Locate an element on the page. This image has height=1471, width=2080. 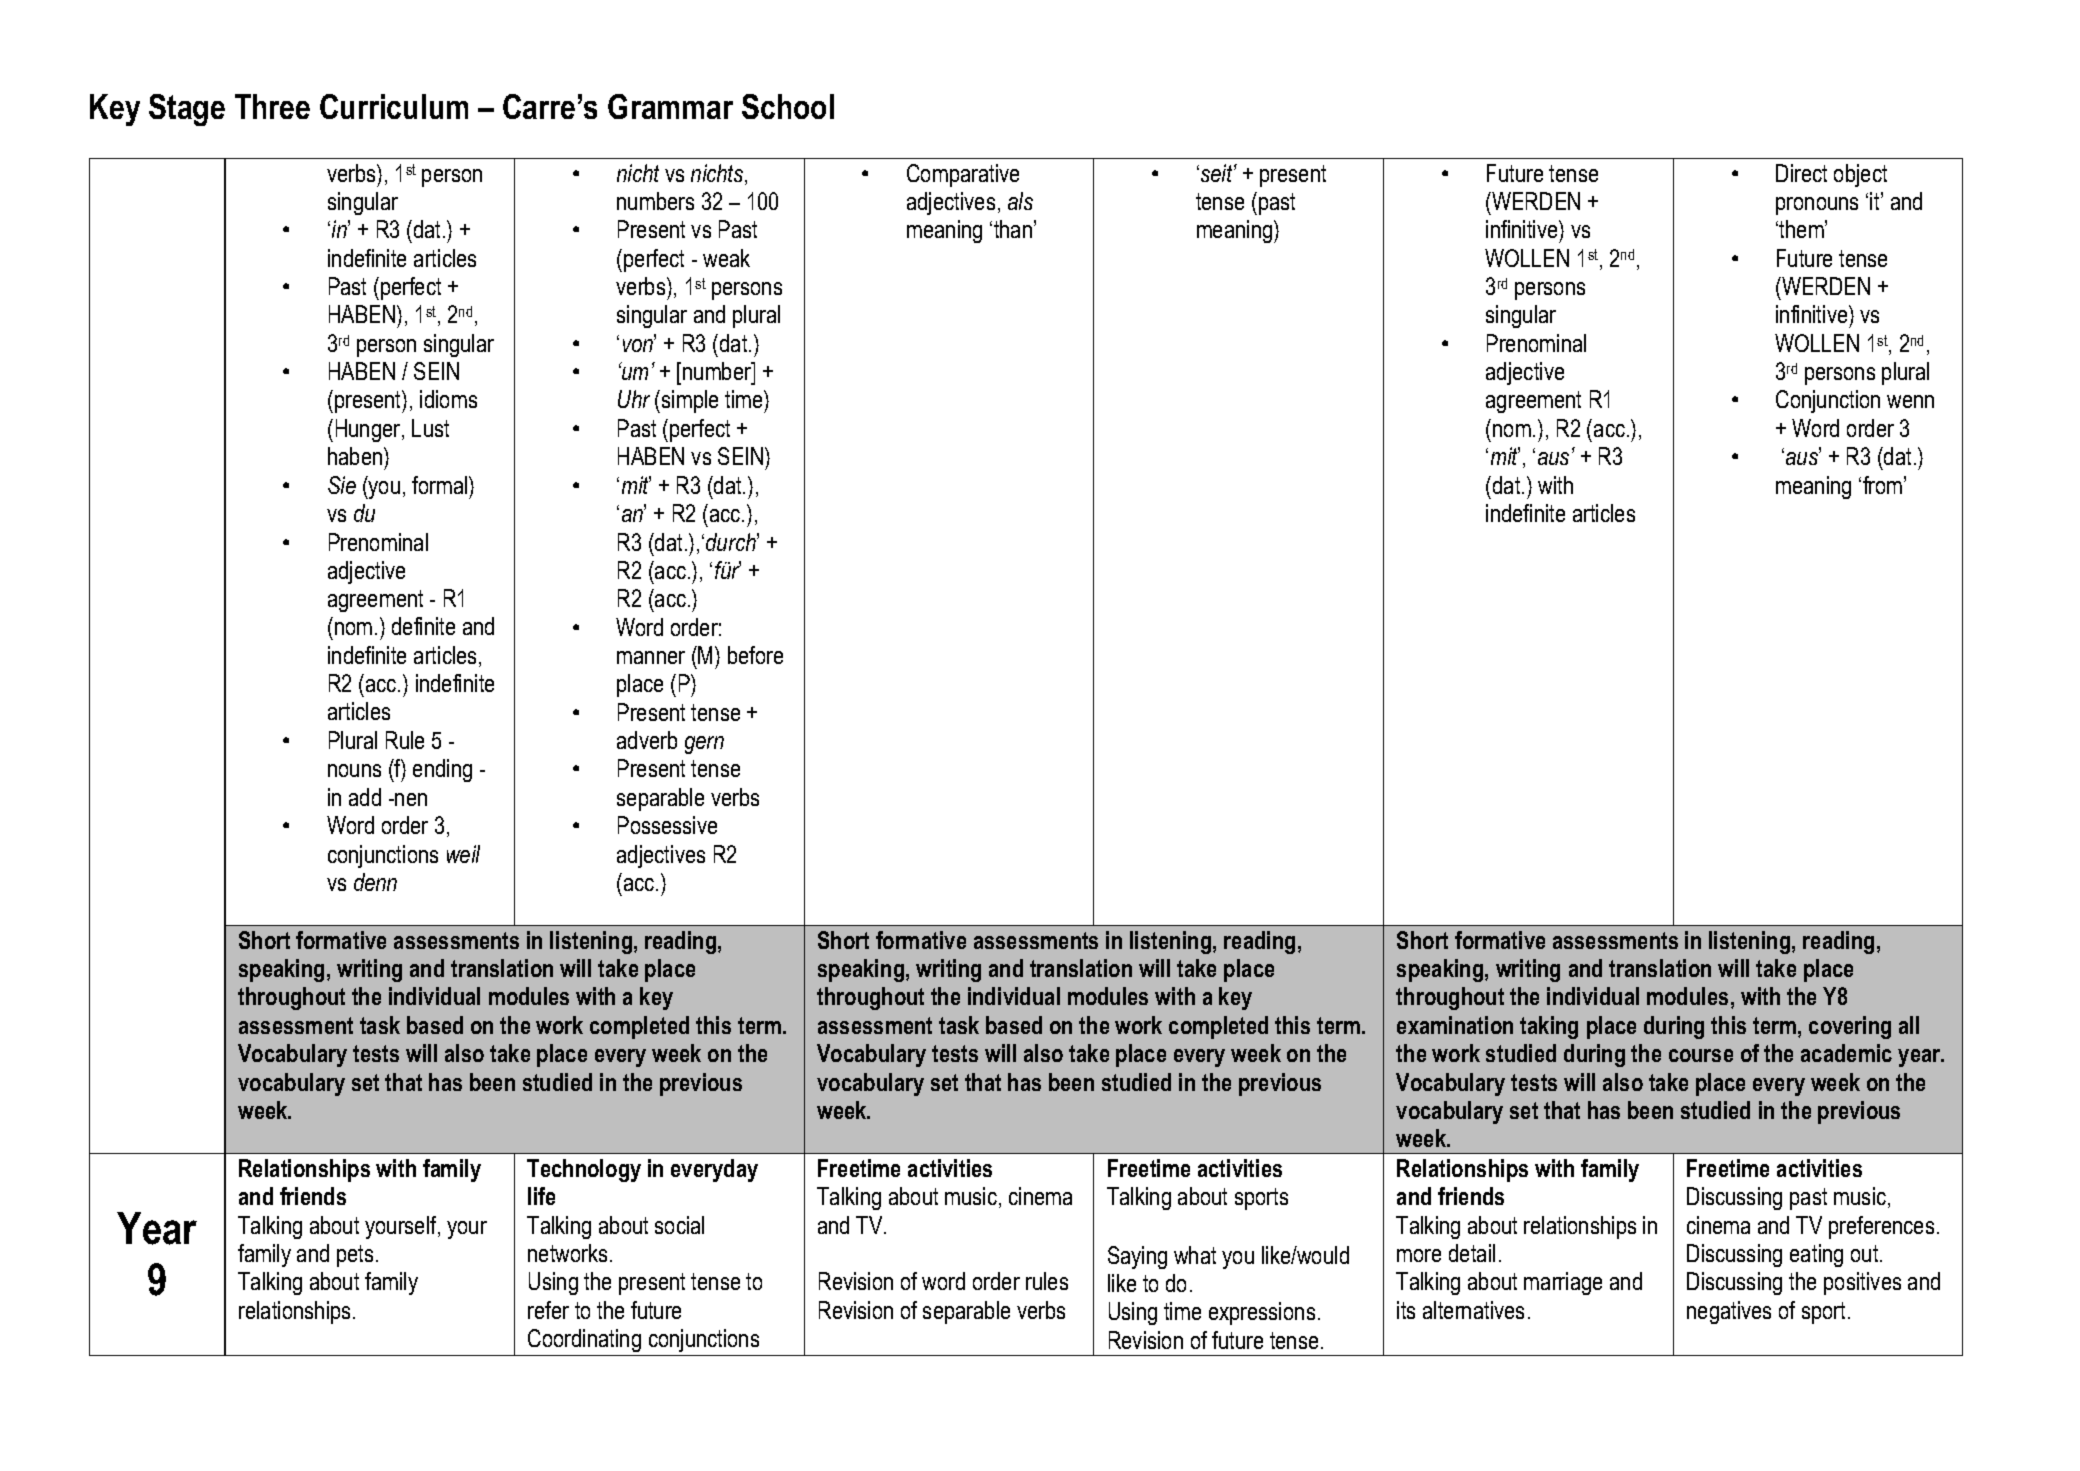
gern is located at coordinates (704, 745).
